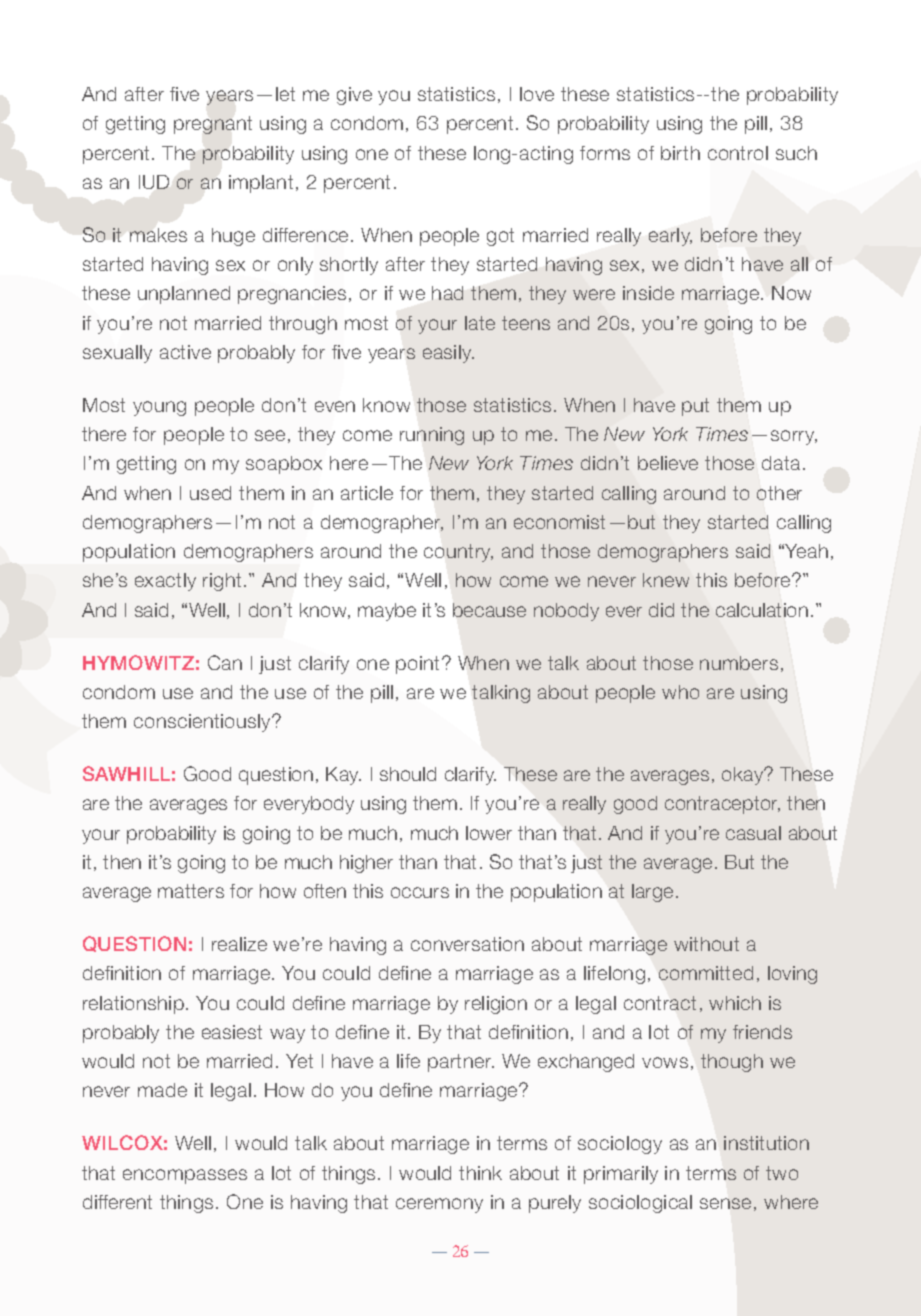  What do you see at coordinates (695, 407) in the screenshot?
I see `put` at bounding box center [695, 407].
